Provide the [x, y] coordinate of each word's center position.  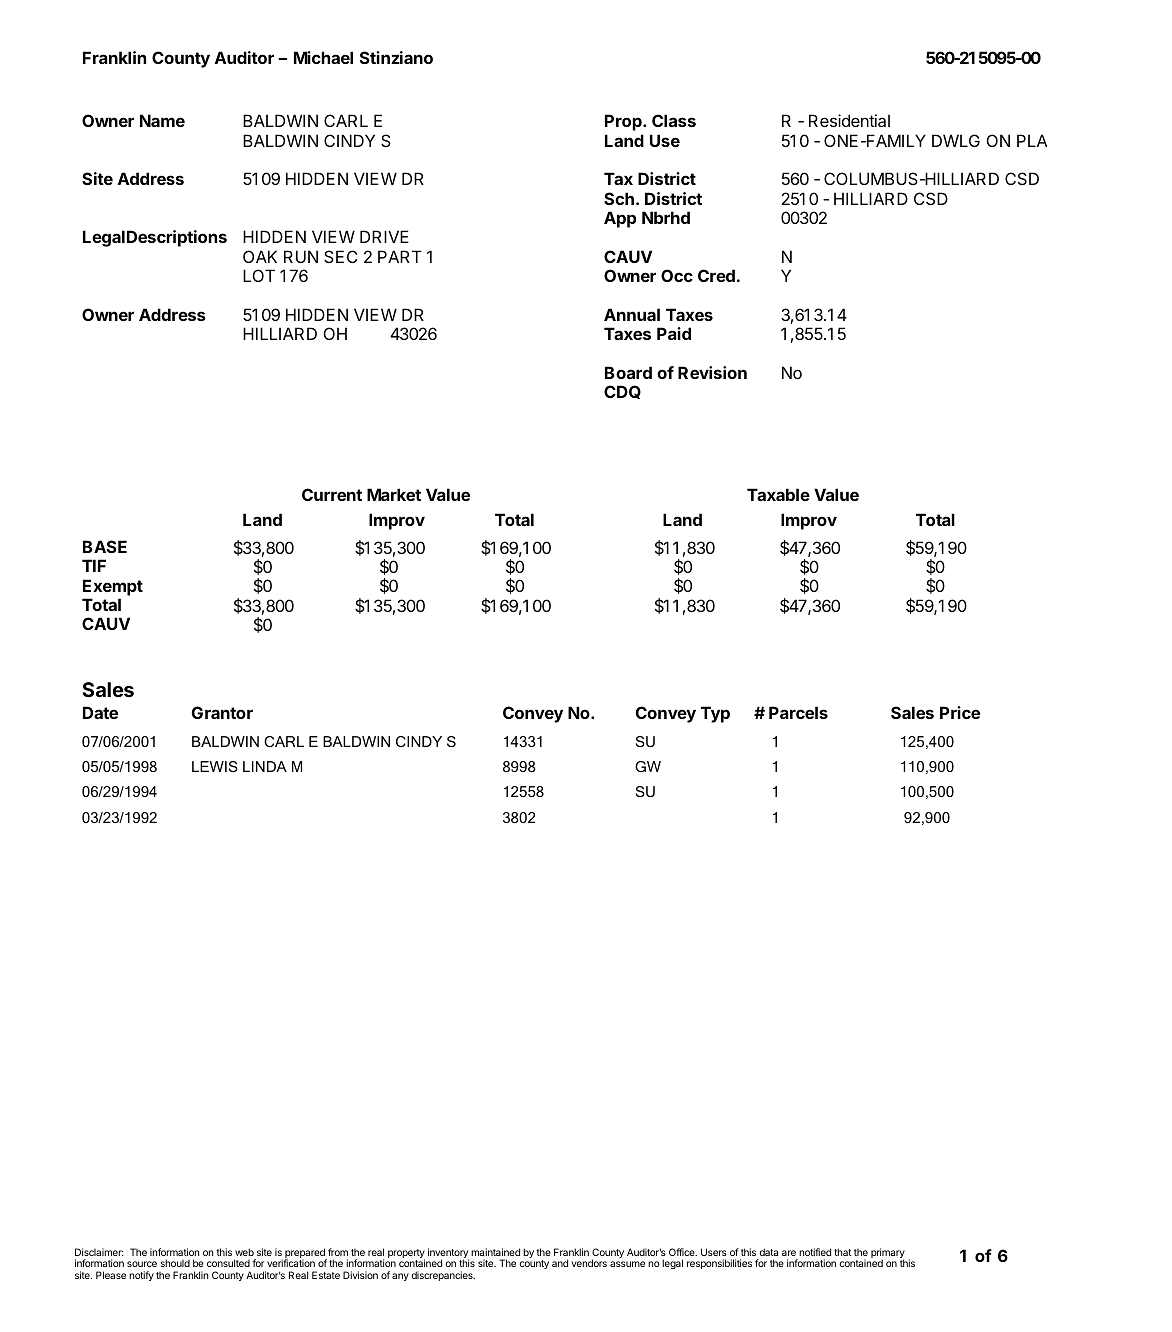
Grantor [222, 712]
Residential [849, 120]
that [843, 1252]
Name [162, 120]
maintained [495, 1252]
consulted [228, 1263]
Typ [715, 714]
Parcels [798, 712]
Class [674, 120]
